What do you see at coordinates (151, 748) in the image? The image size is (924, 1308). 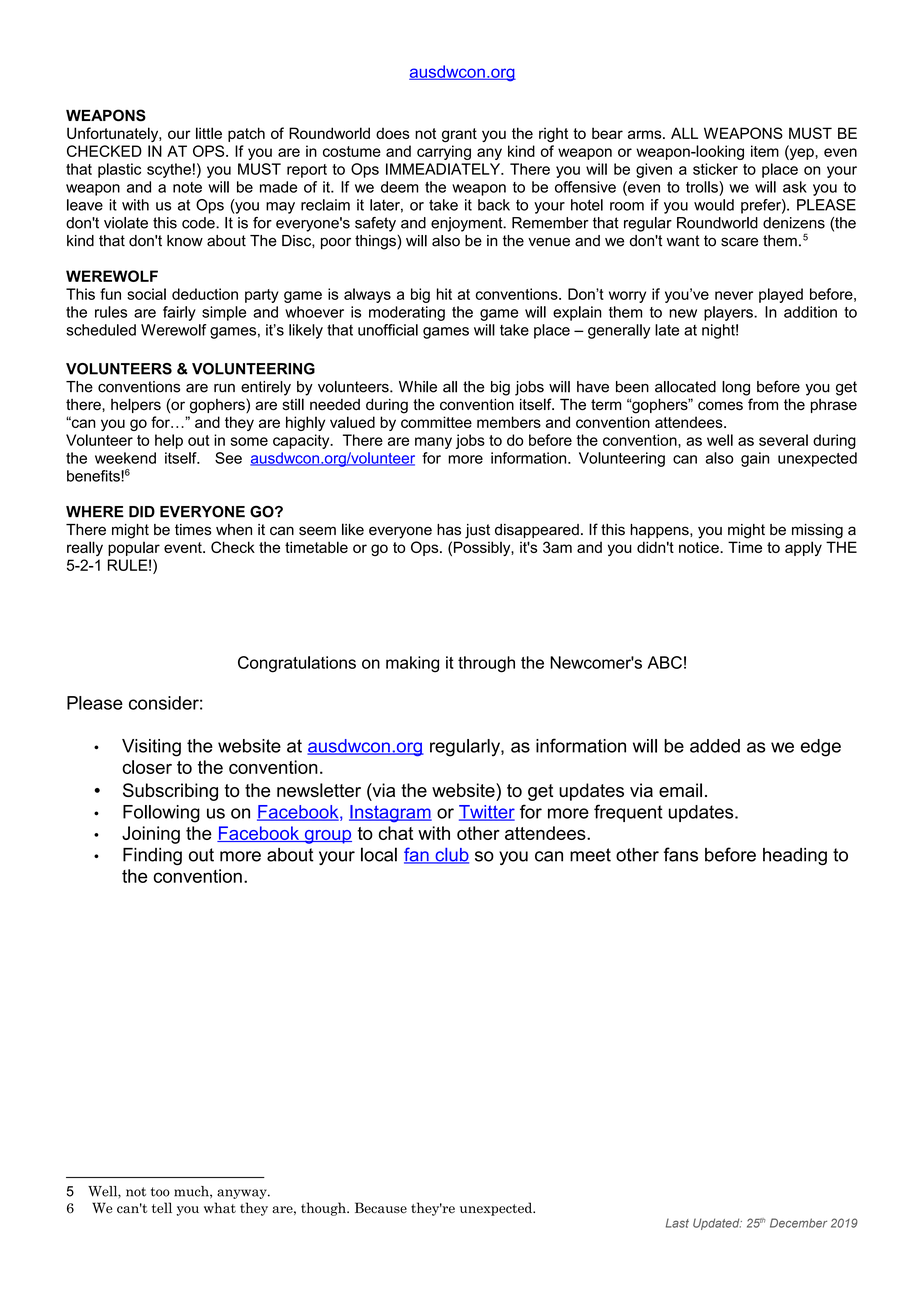 I see `Visiting` at bounding box center [151, 748].
